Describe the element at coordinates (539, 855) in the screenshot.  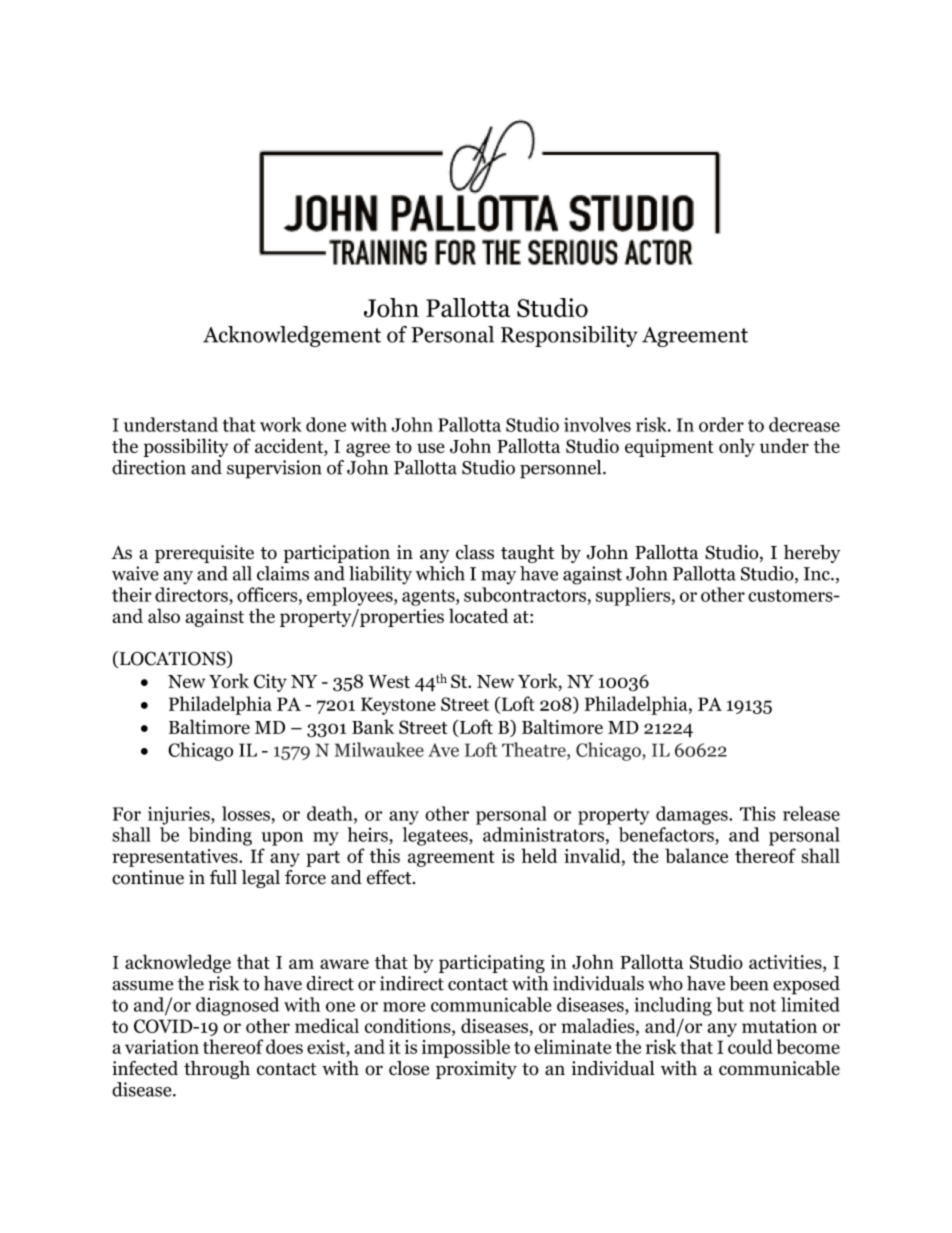
I see `held` at that location.
